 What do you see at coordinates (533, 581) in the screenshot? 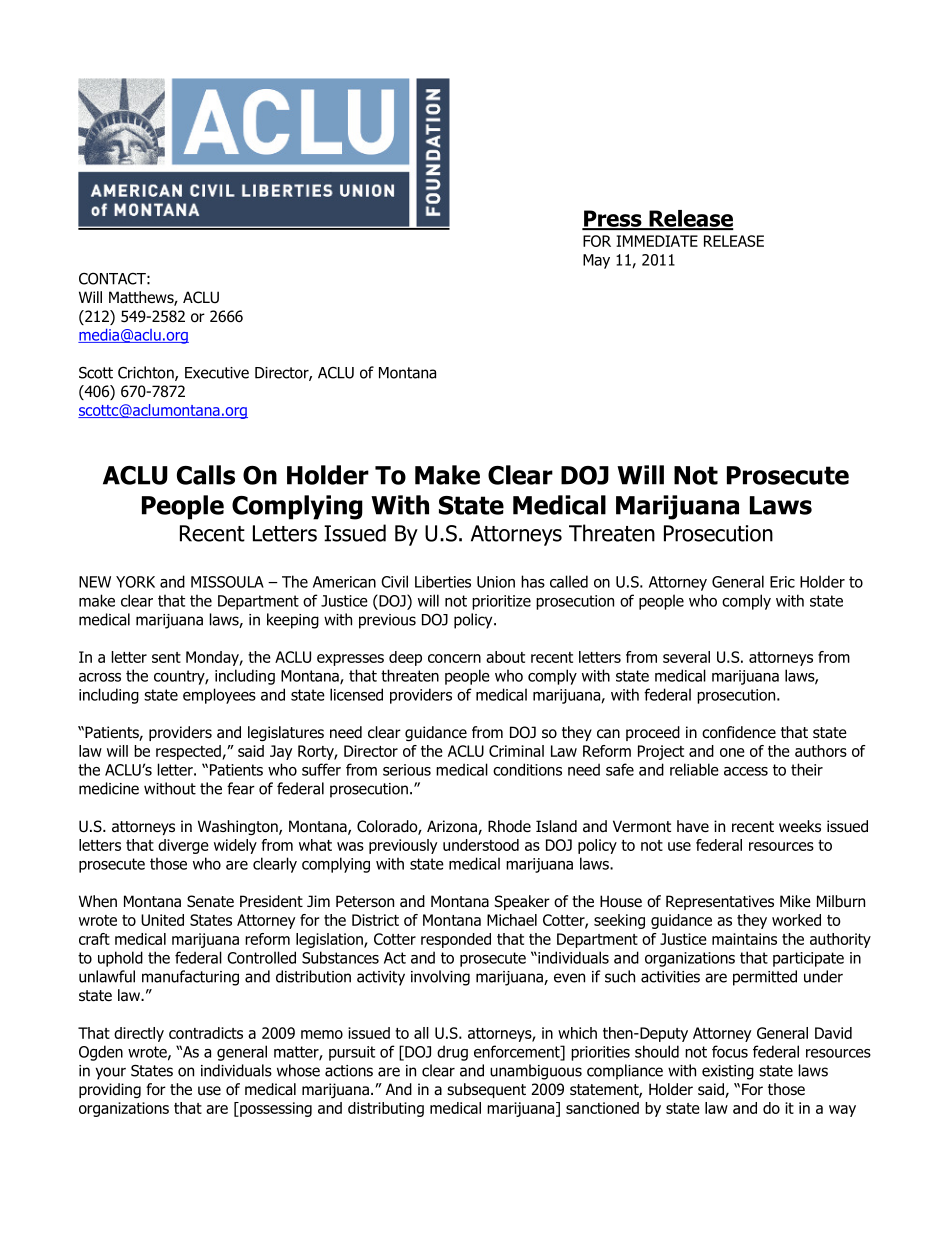
I see `has` at bounding box center [533, 581].
